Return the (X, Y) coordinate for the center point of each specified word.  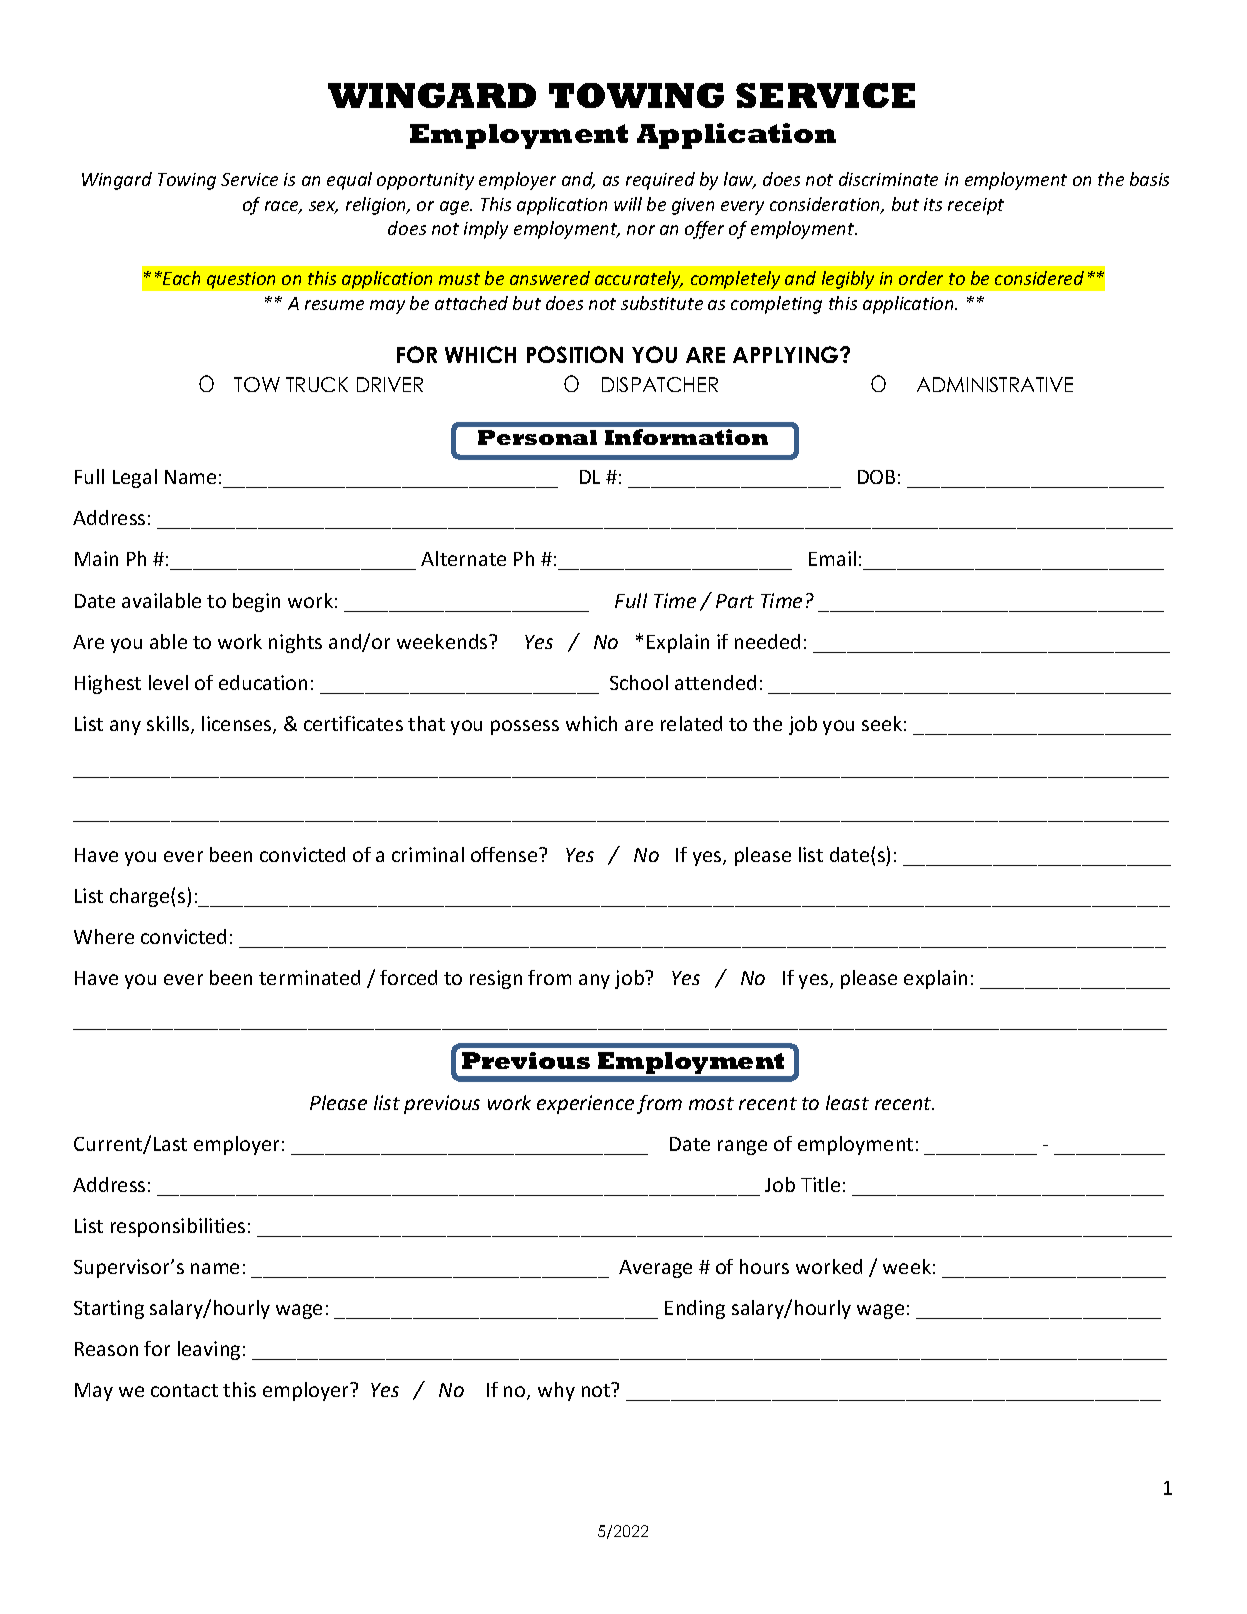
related (691, 723)
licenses (238, 725)
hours (764, 1266)
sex (323, 207)
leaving (209, 1350)
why (556, 1391)
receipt (976, 206)
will (628, 204)
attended (715, 682)
